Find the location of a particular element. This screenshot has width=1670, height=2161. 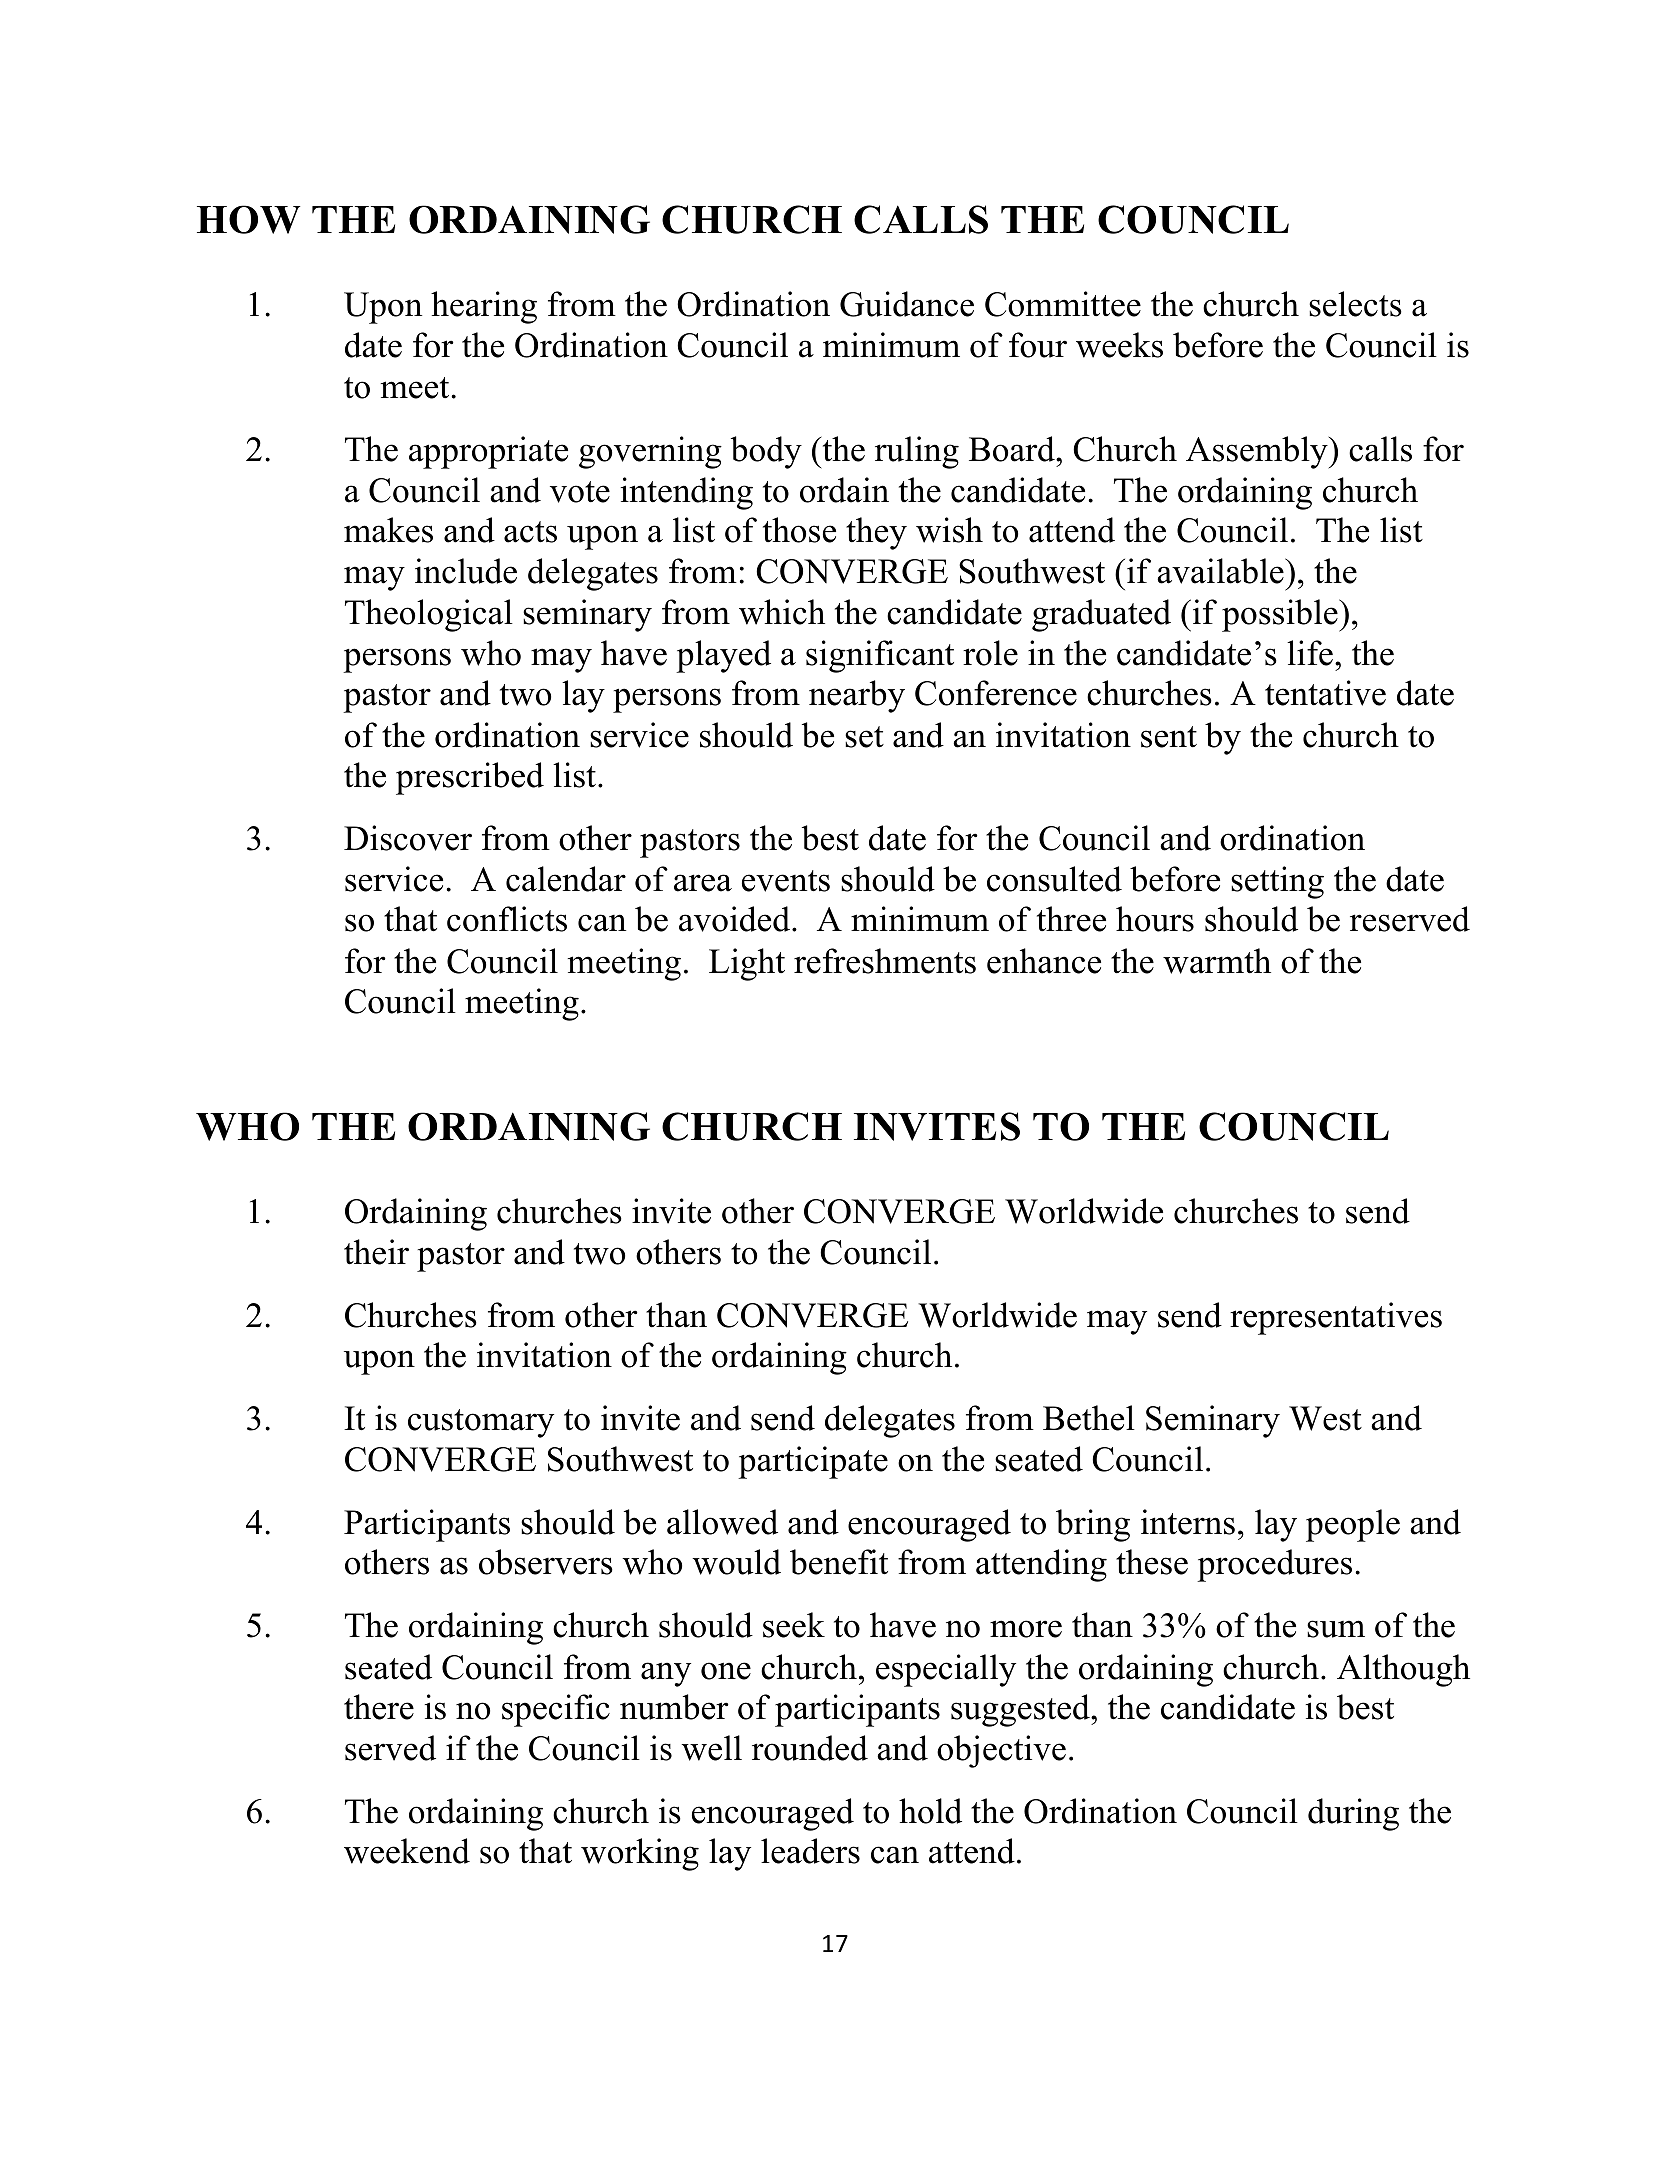

prescribed is located at coordinates (470, 778).
